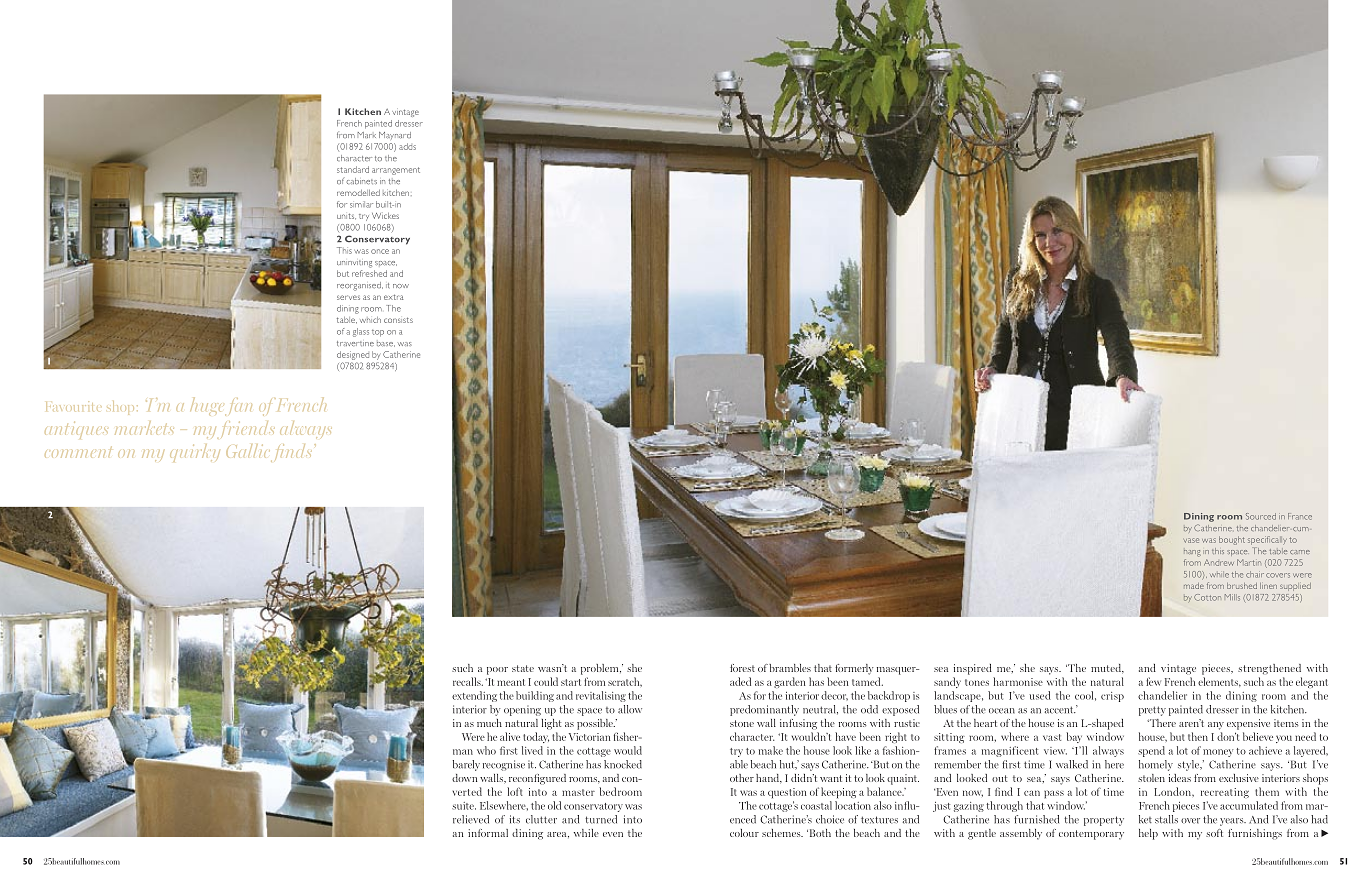 This screenshot has height=886, width=1372. Describe the element at coordinates (471, 819) in the screenshot. I see `relieved` at that location.
